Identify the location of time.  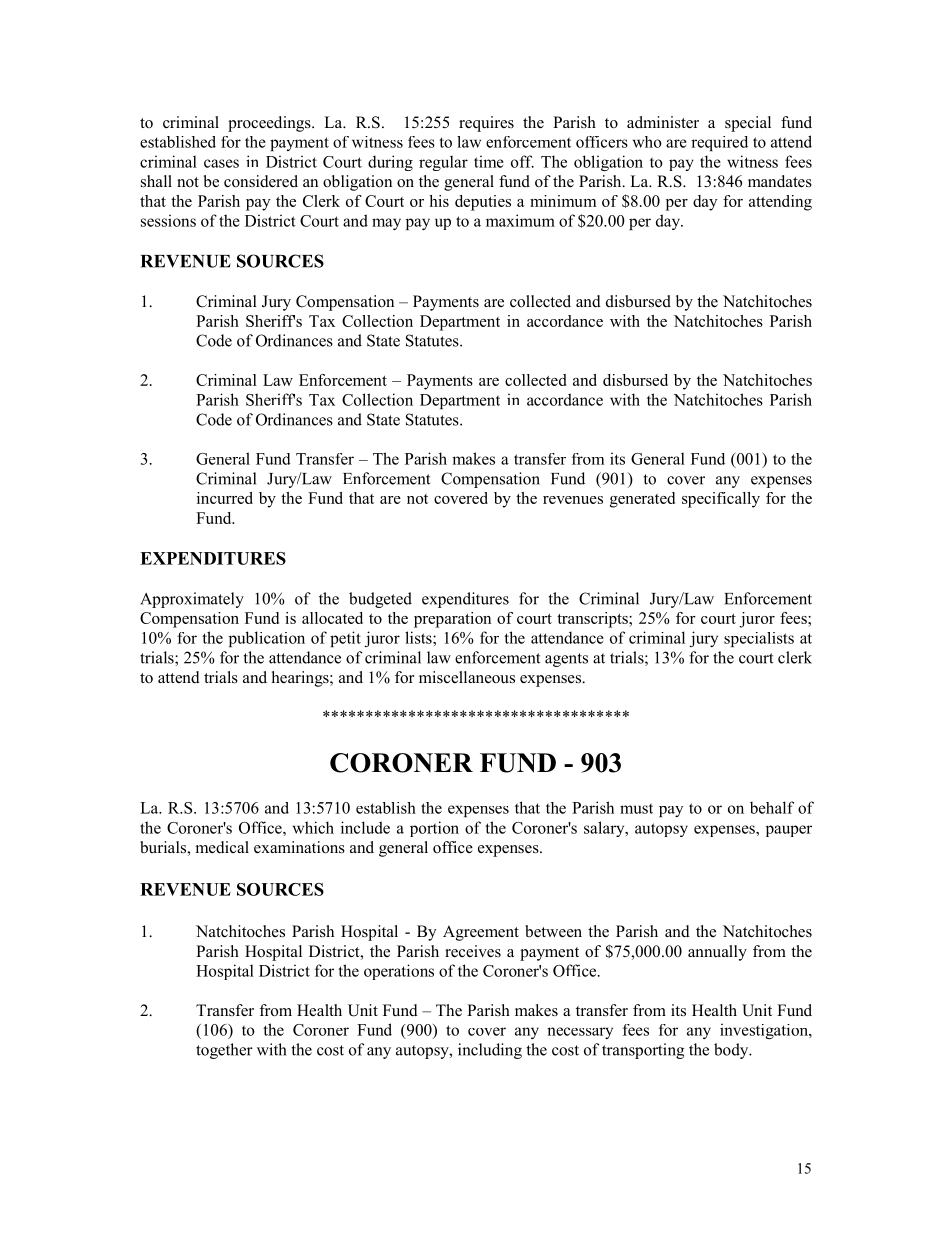
(489, 161).
